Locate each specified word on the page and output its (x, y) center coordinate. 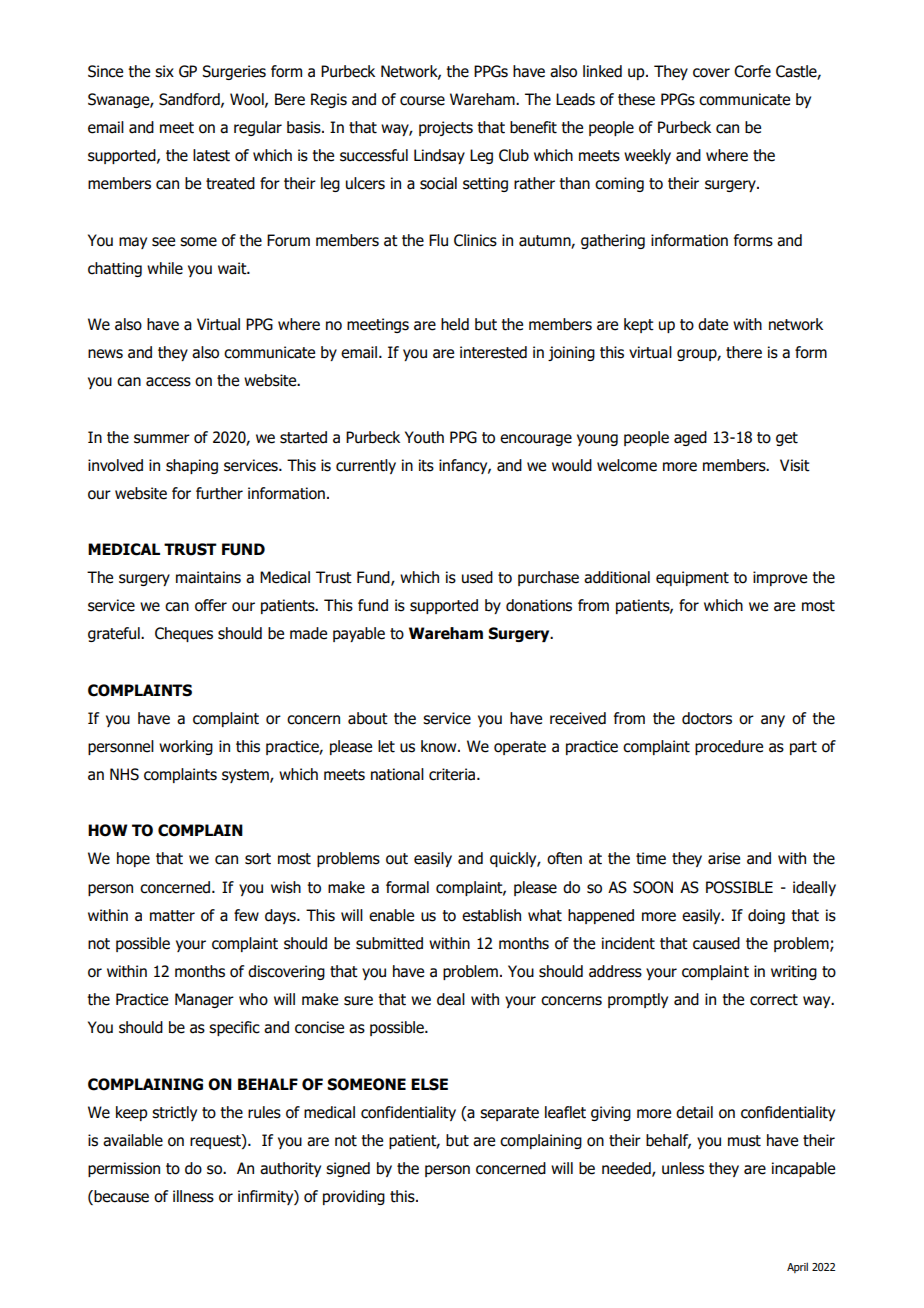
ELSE (429, 1084)
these (636, 99)
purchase (548, 578)
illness (193, 1196)
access (168, 382)
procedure (729, 747)
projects (446, 128)
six (164, 71)
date (713, 324)
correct (774, 1000)
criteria (453, 774)
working (186, 747)
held (455, 324)
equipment (692, 578)
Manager (204, 1000)
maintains (208, 577)
